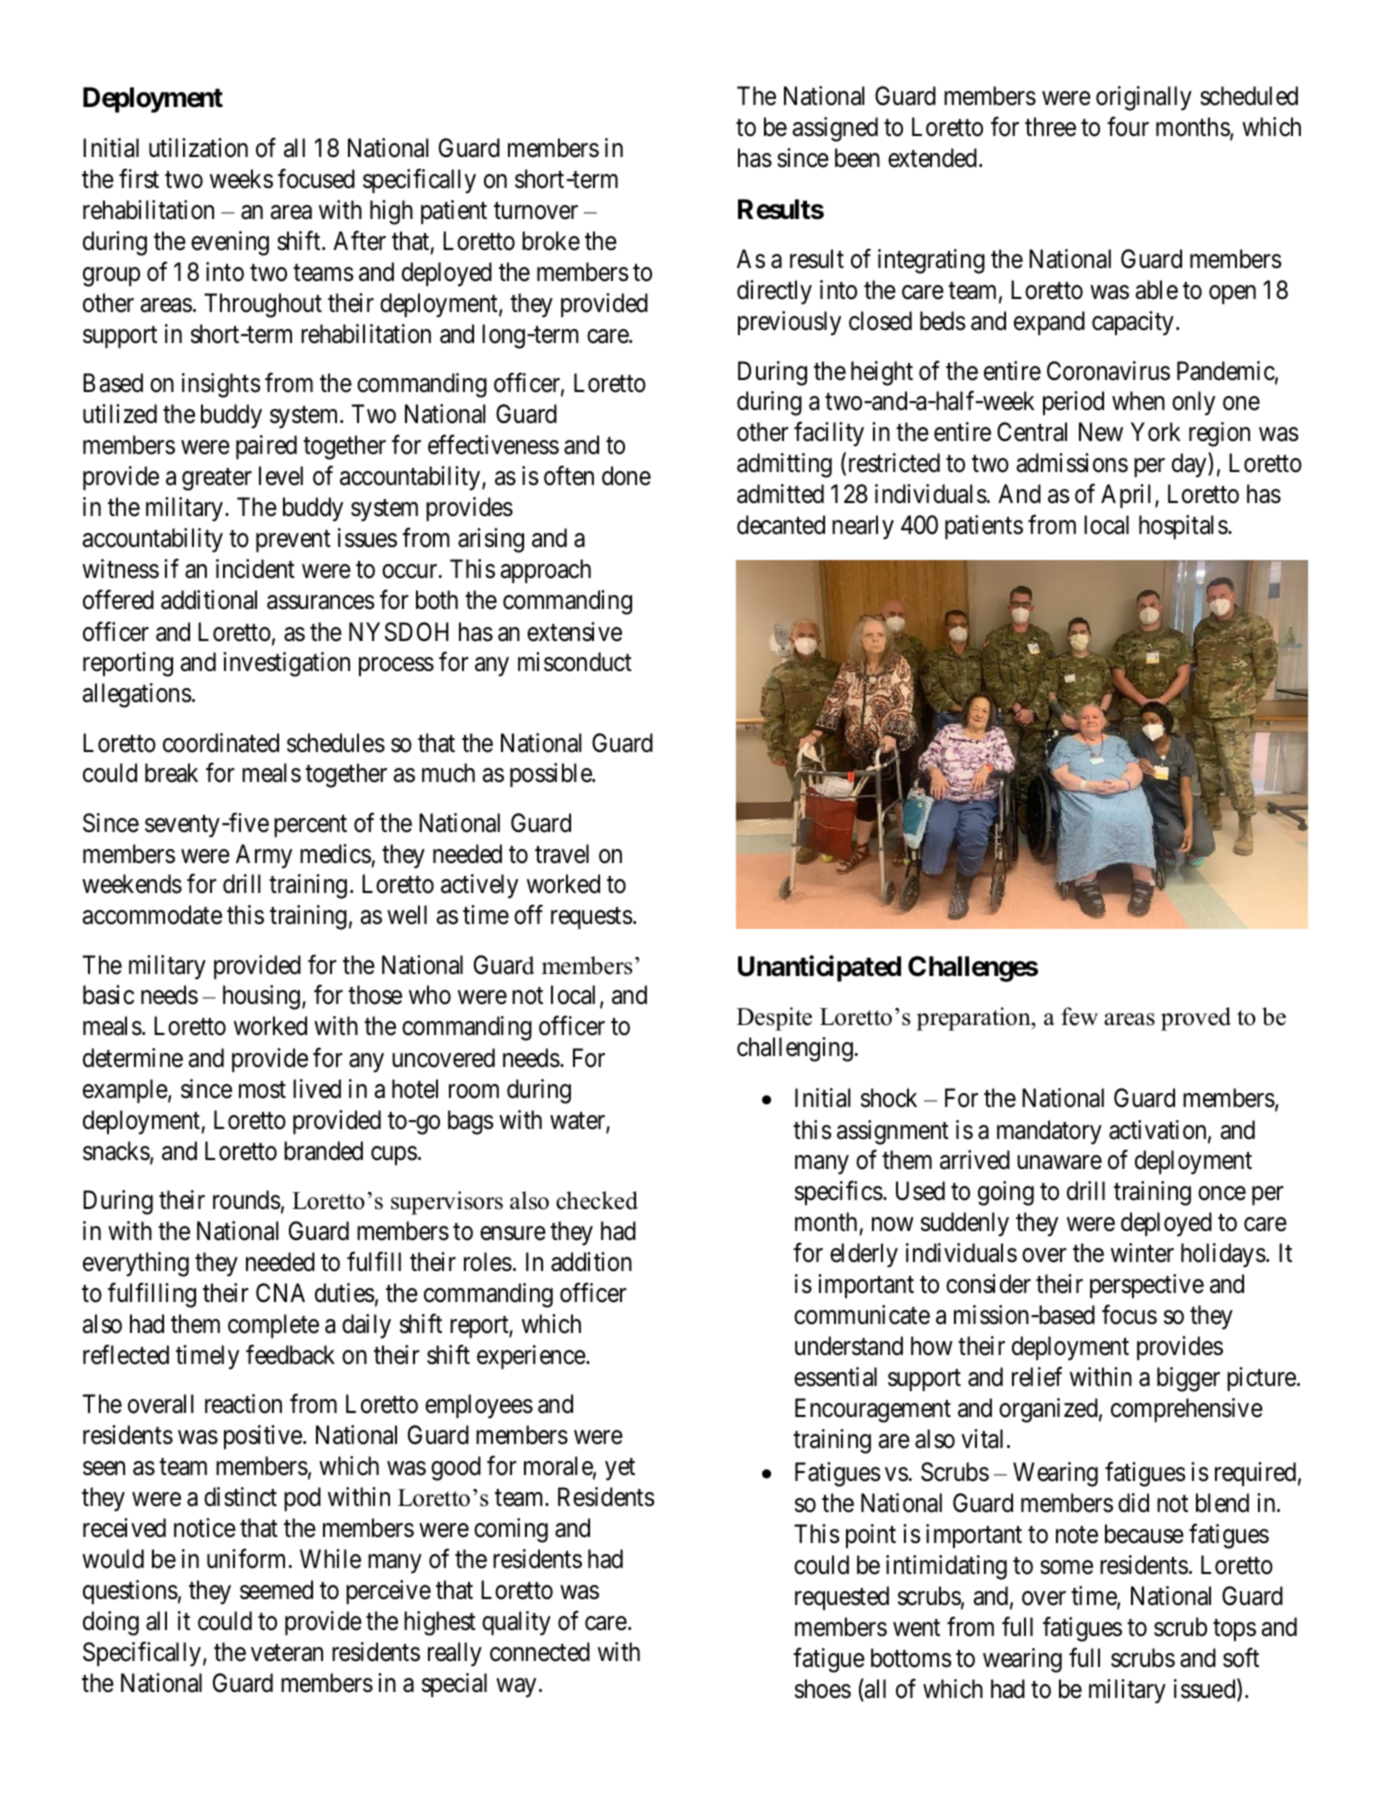  What do you see at coordinates (198, 148) in the screenshot?
I see `utilization` at bounding box center [198, 148].
